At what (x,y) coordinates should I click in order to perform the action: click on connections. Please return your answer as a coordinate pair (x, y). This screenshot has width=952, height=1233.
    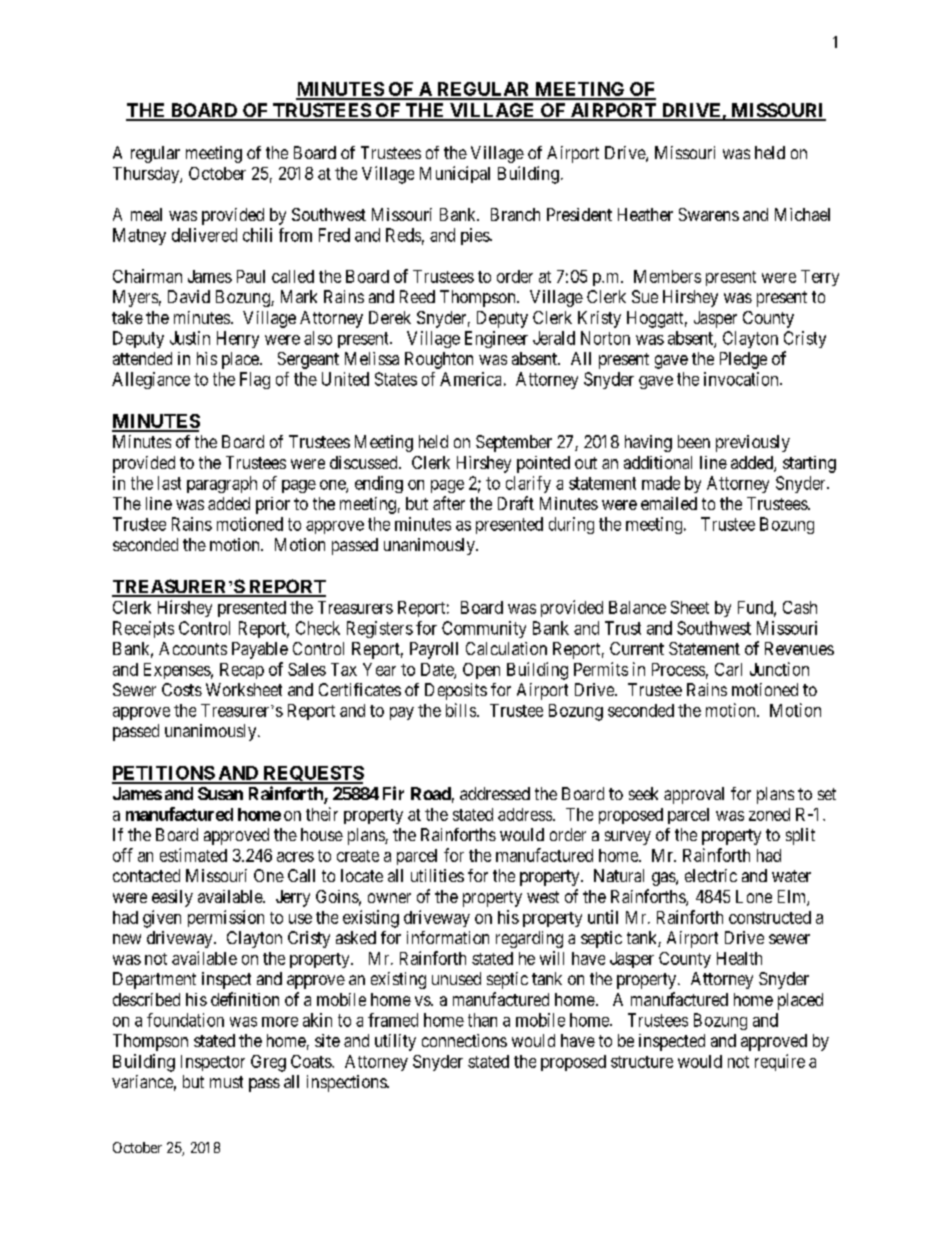
    Looking at the image, I should click on (464, 1040).
